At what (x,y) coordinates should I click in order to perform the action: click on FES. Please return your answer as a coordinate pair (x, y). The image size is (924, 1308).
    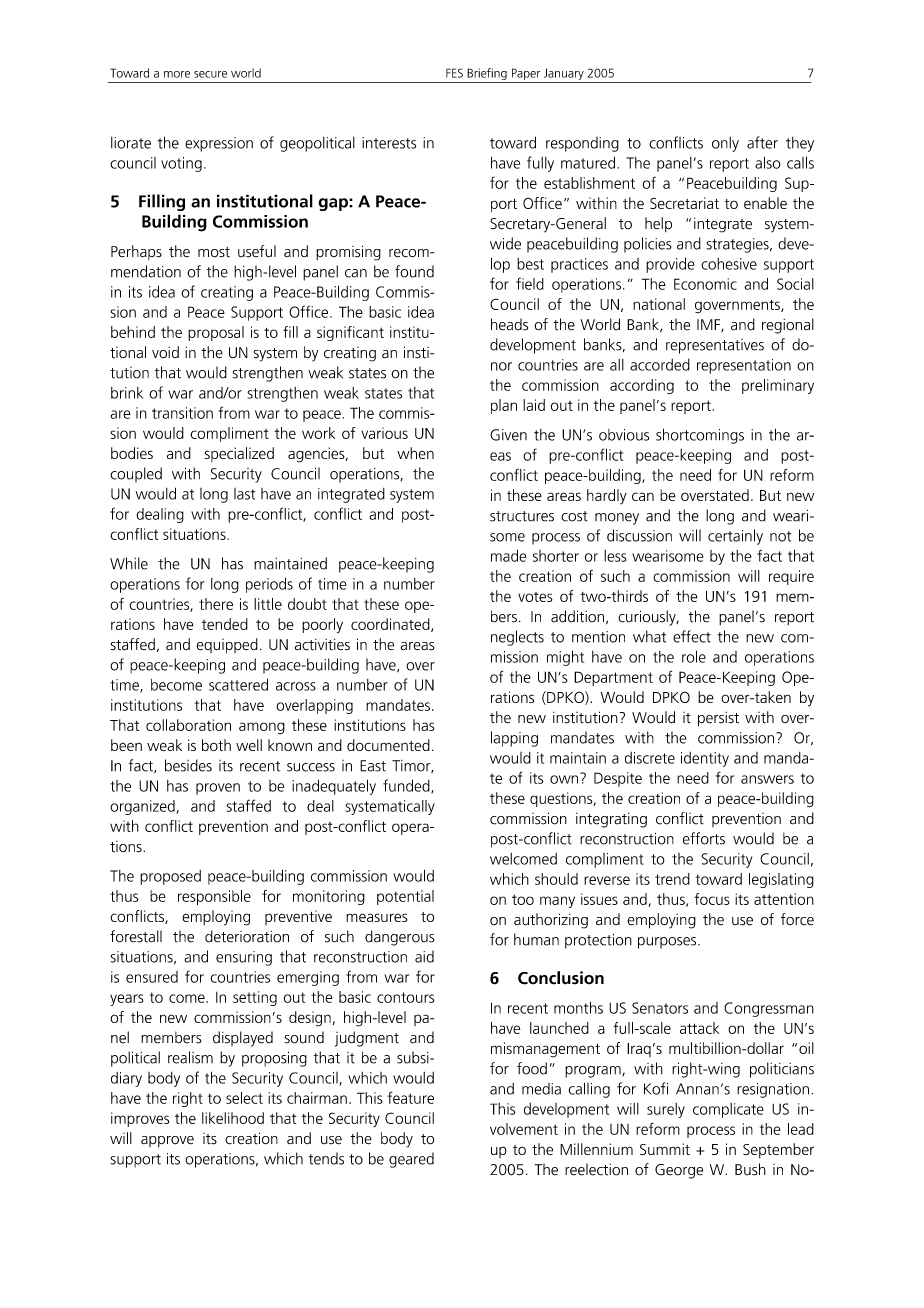
    Looking at the image, I should click on (454, 73).
